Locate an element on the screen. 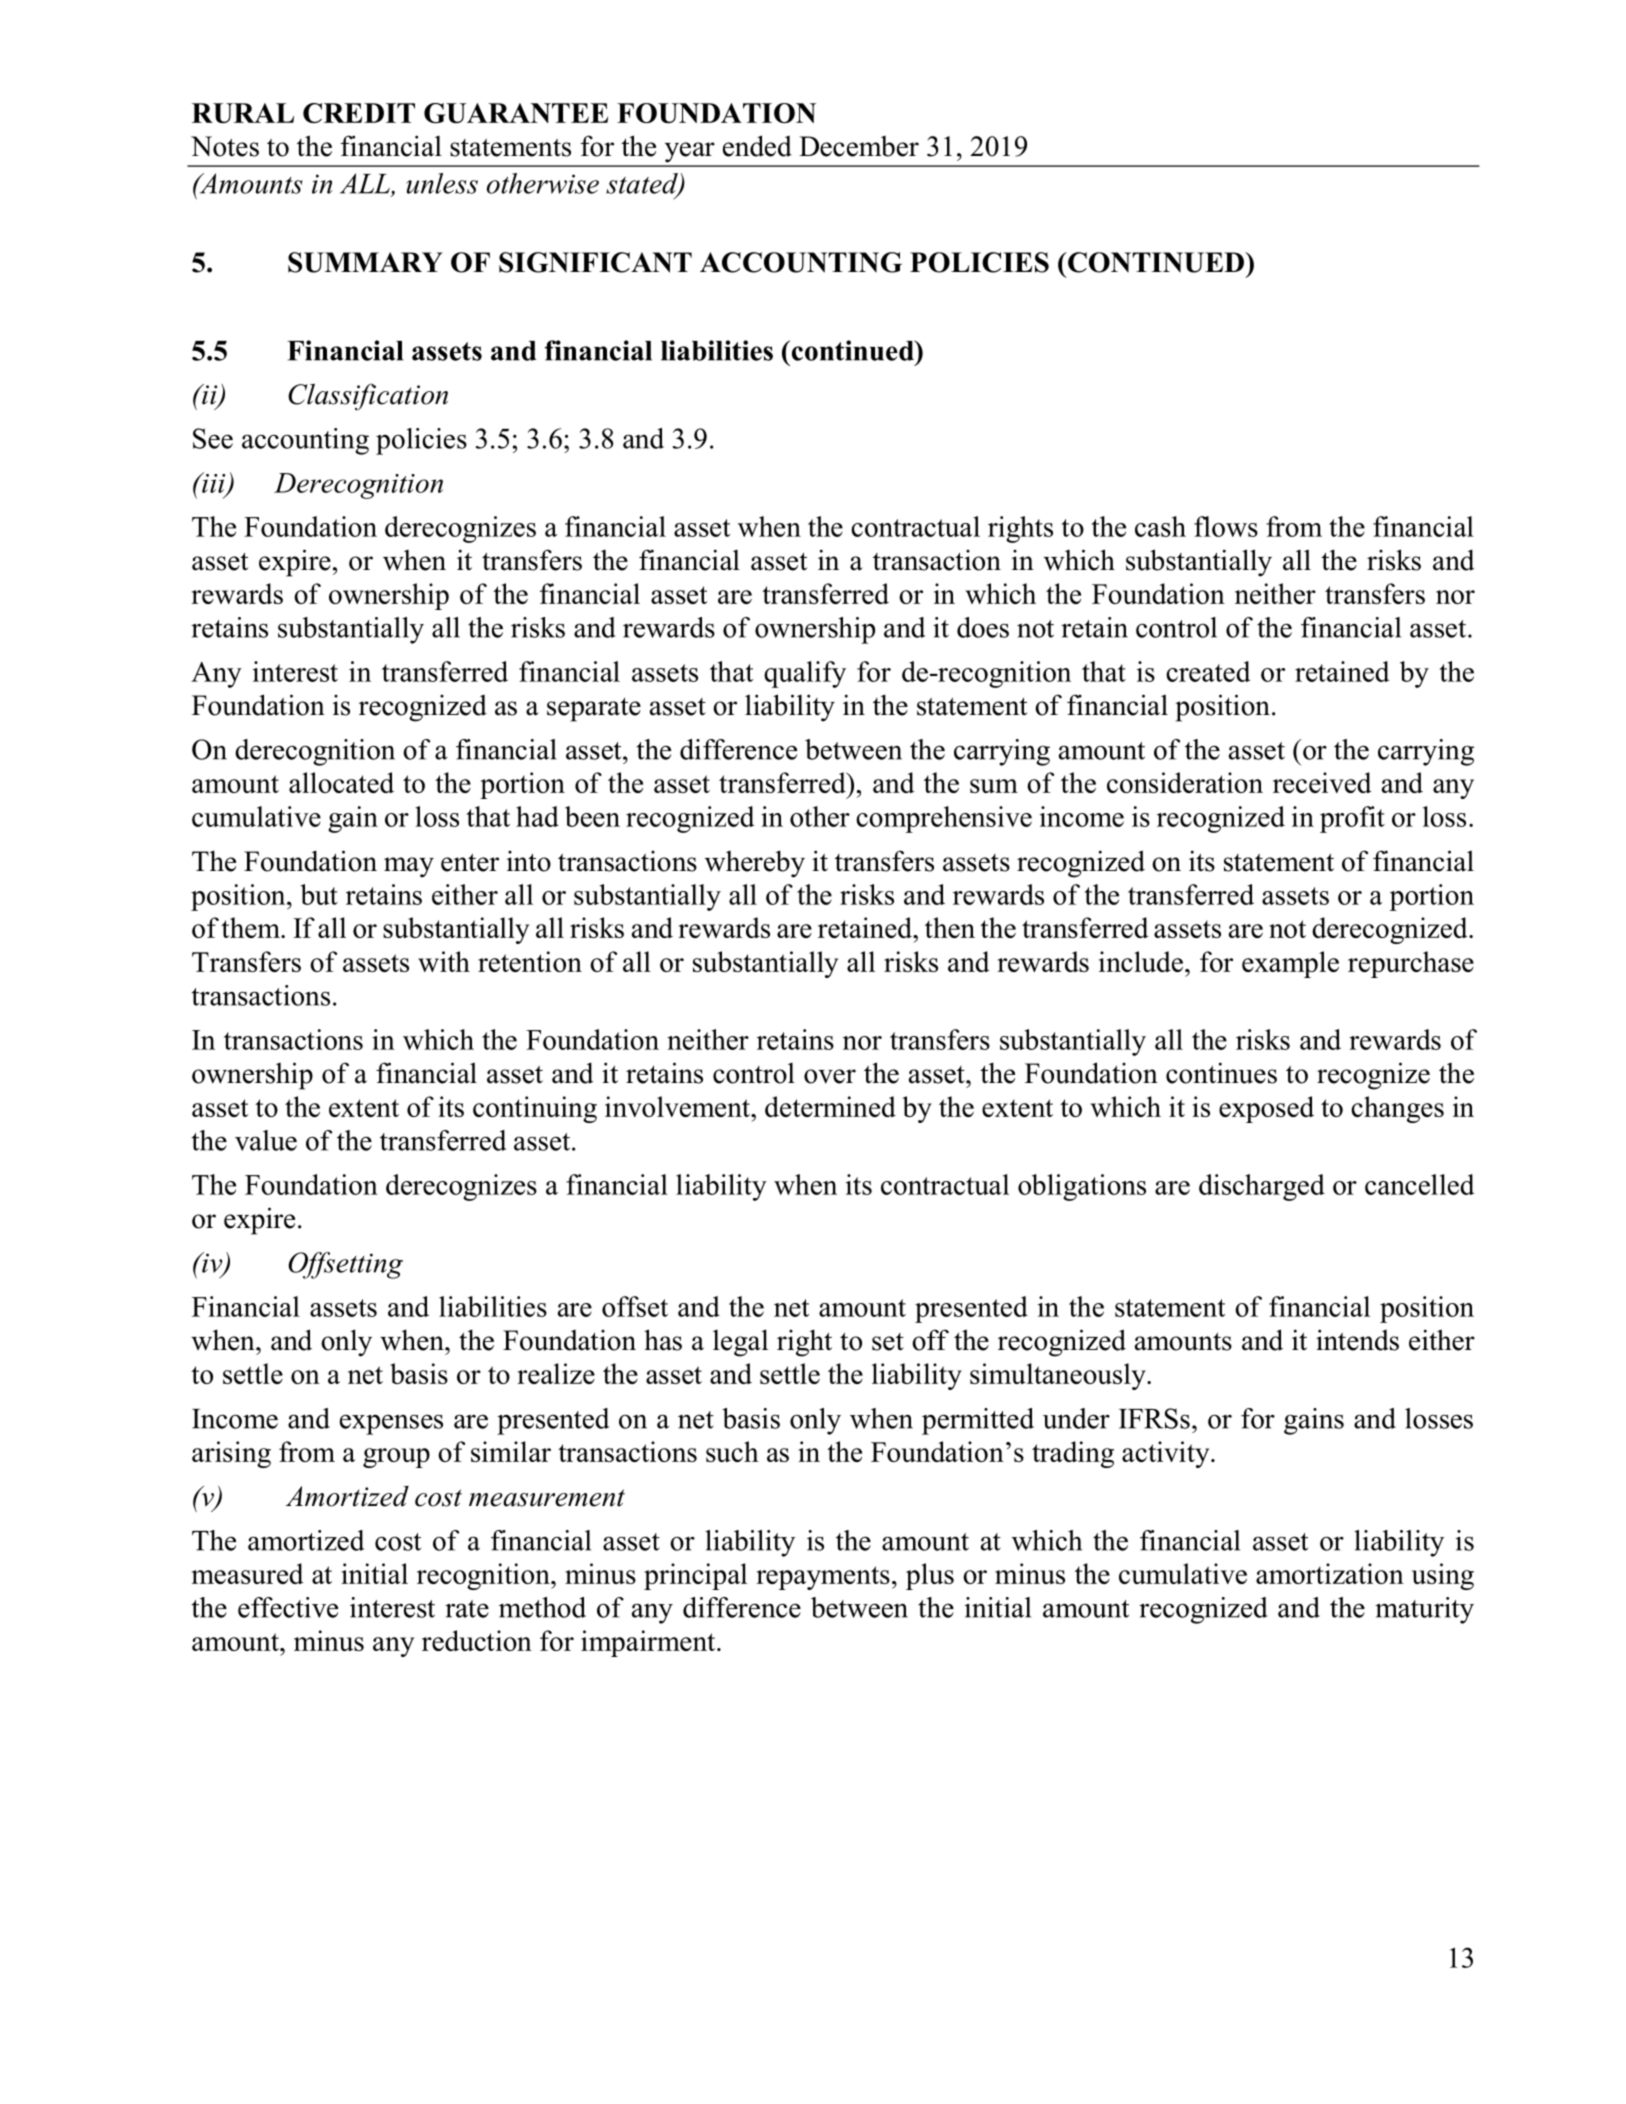 Image resolution: width=1626 pixels, height=2104 pixels. value is located at coordinates (266, 1140).
